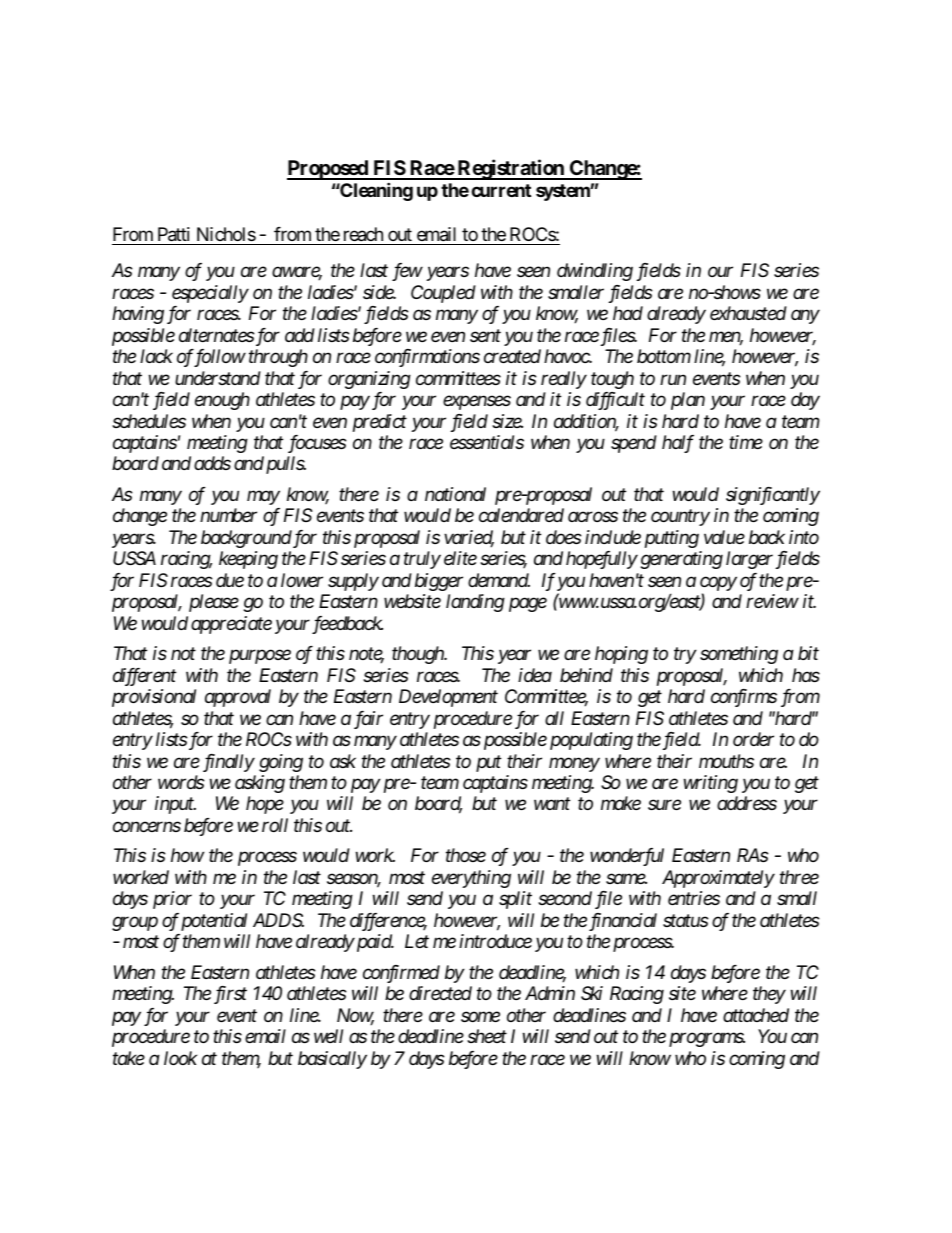 This screenshot has height=1233, width=952. What do you see at coordinates (718, 585) in the screenshot?
I see `copy` at bounding box center [718, 585].
